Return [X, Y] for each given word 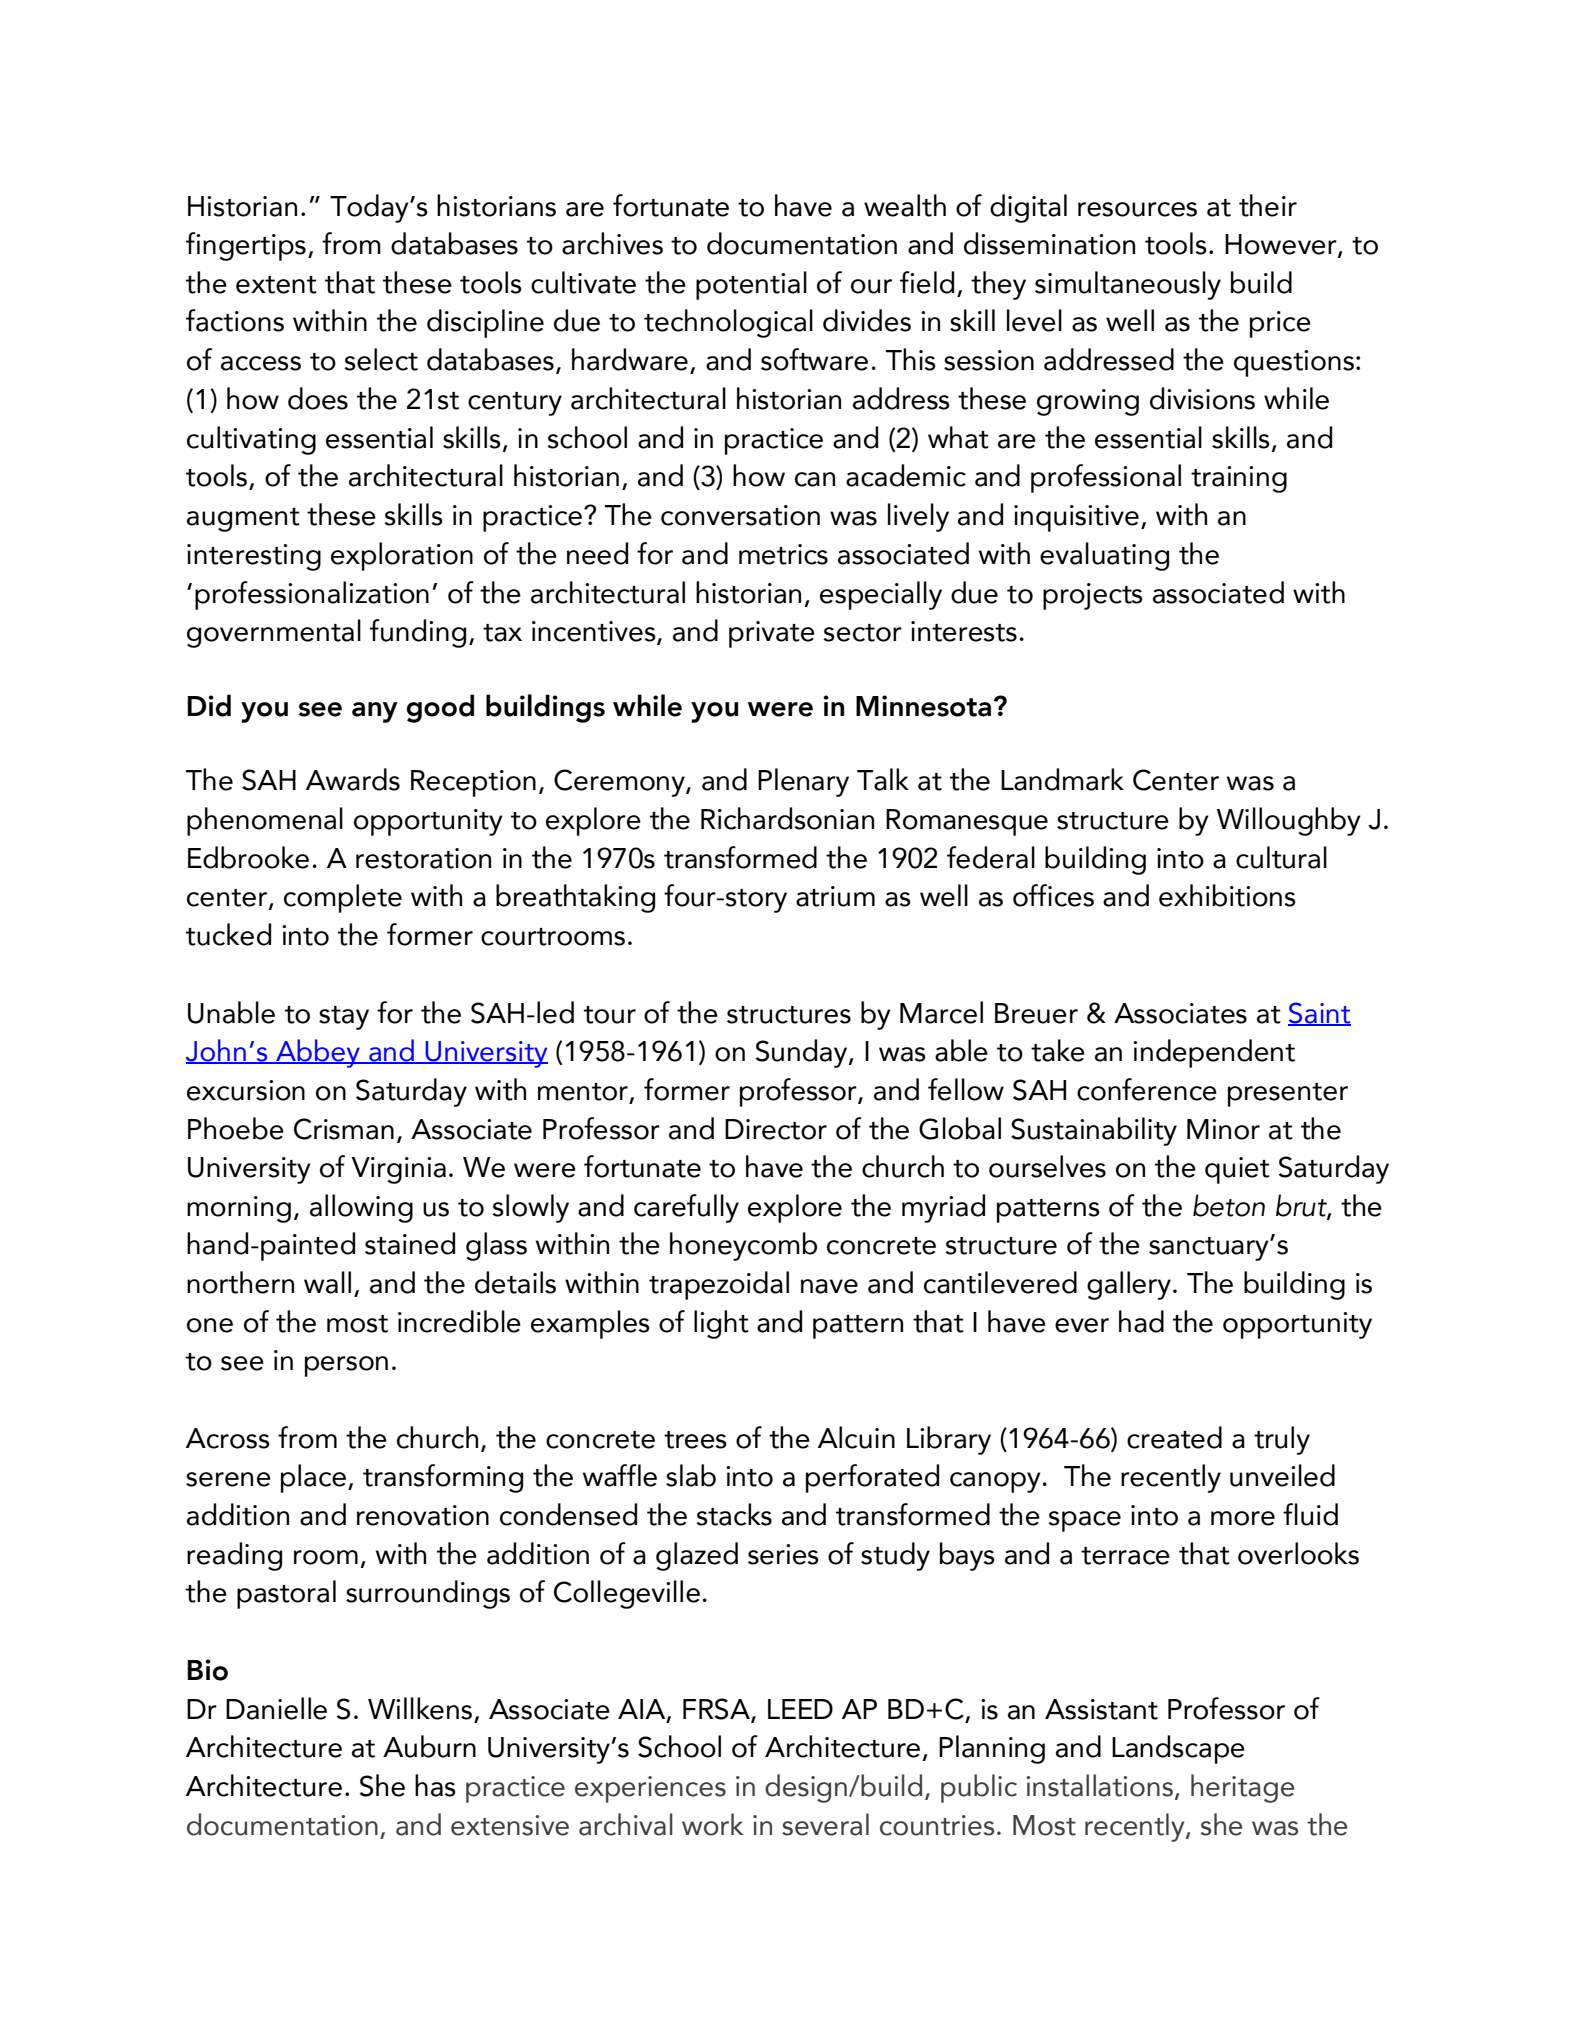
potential [751, 285]
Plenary [803, 782]
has [435, 1785]
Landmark [1062, 779]
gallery [1129, 1285]
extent [276, 285]
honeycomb [743, 1246]
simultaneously [1128, 285]
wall [327, 1282]
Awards [353, 779]
